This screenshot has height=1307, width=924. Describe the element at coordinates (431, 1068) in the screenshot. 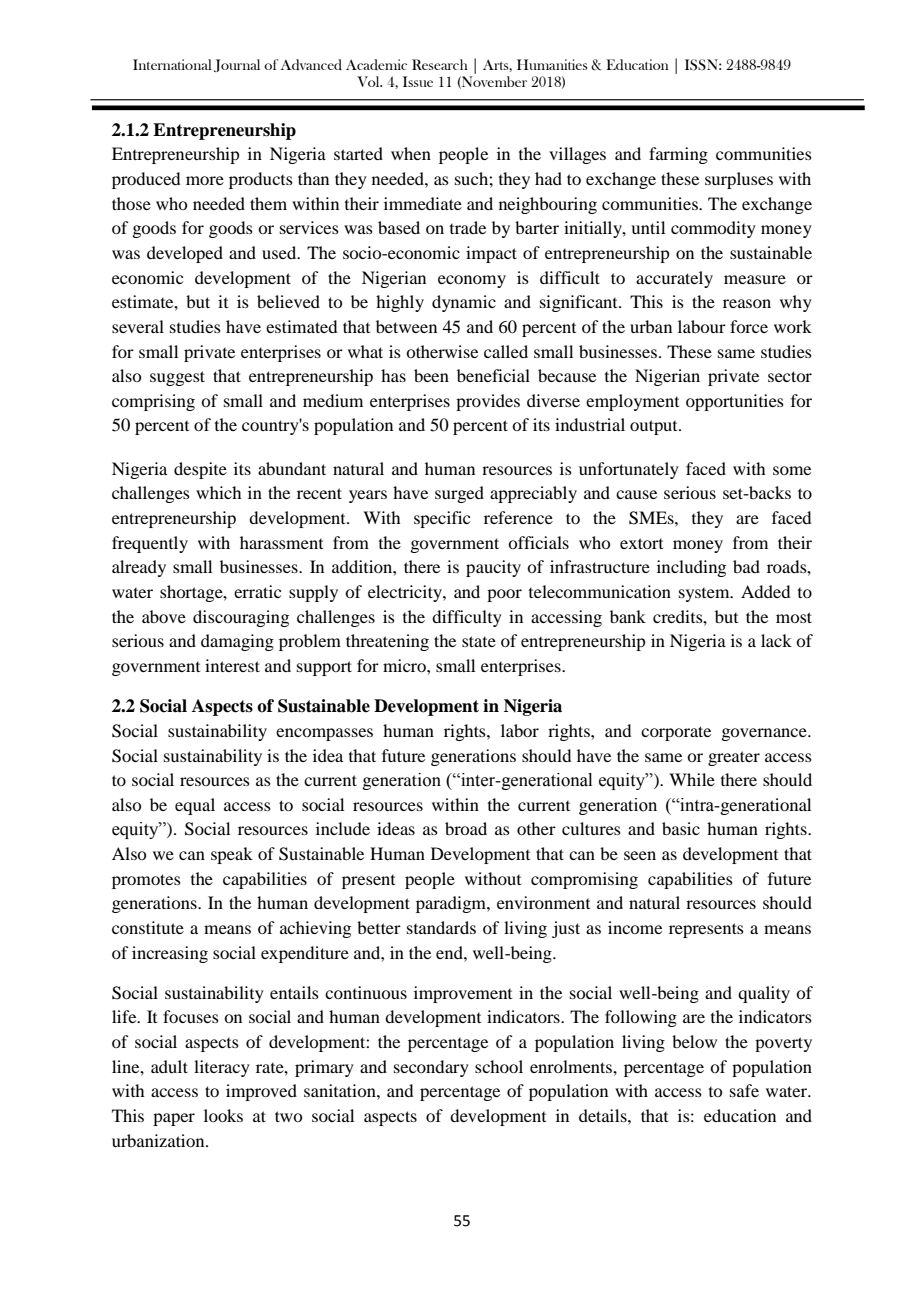

I see `secondary` at that location.
